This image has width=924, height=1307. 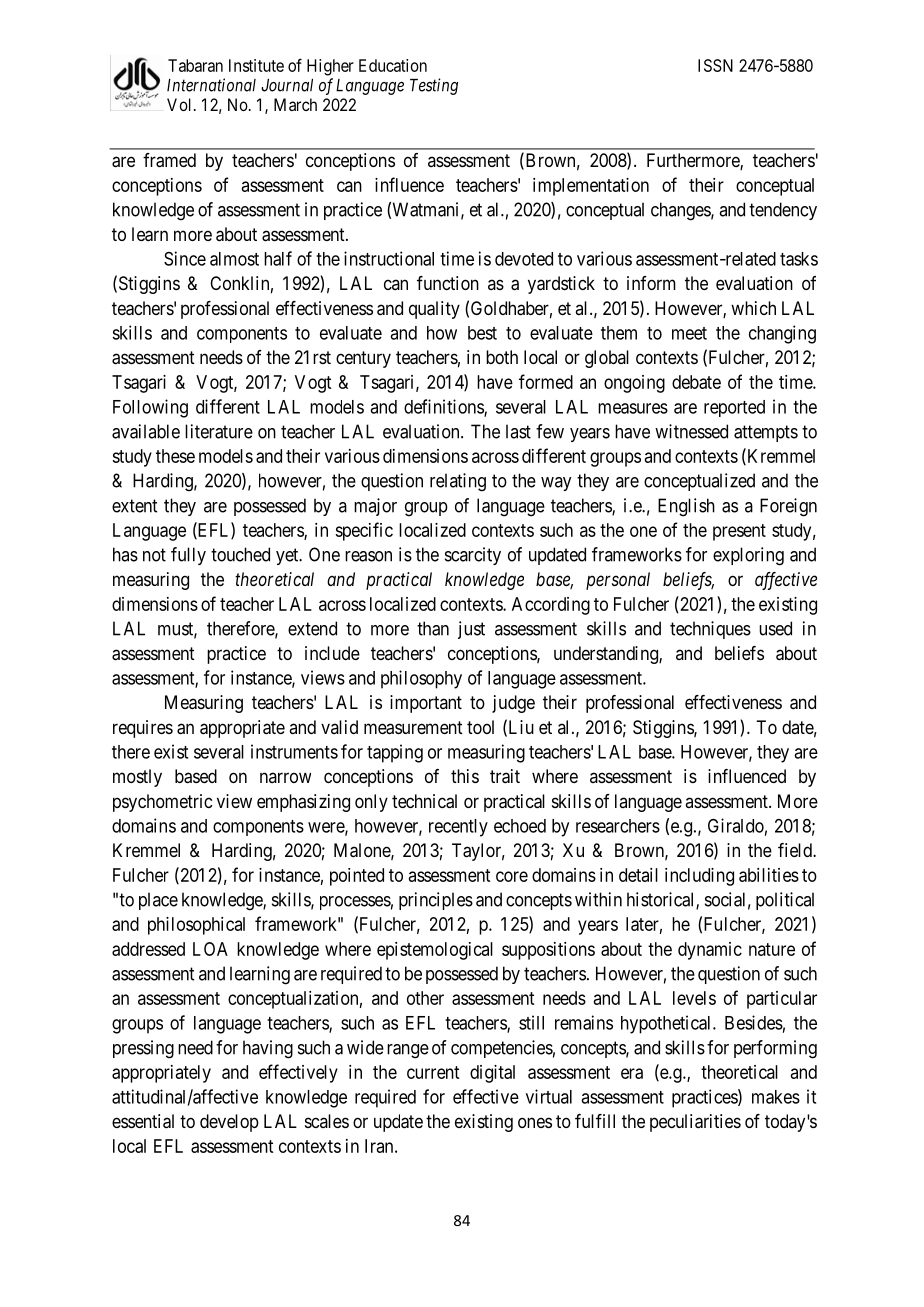 I want to click on Testing, so click(x=434, y=86).
